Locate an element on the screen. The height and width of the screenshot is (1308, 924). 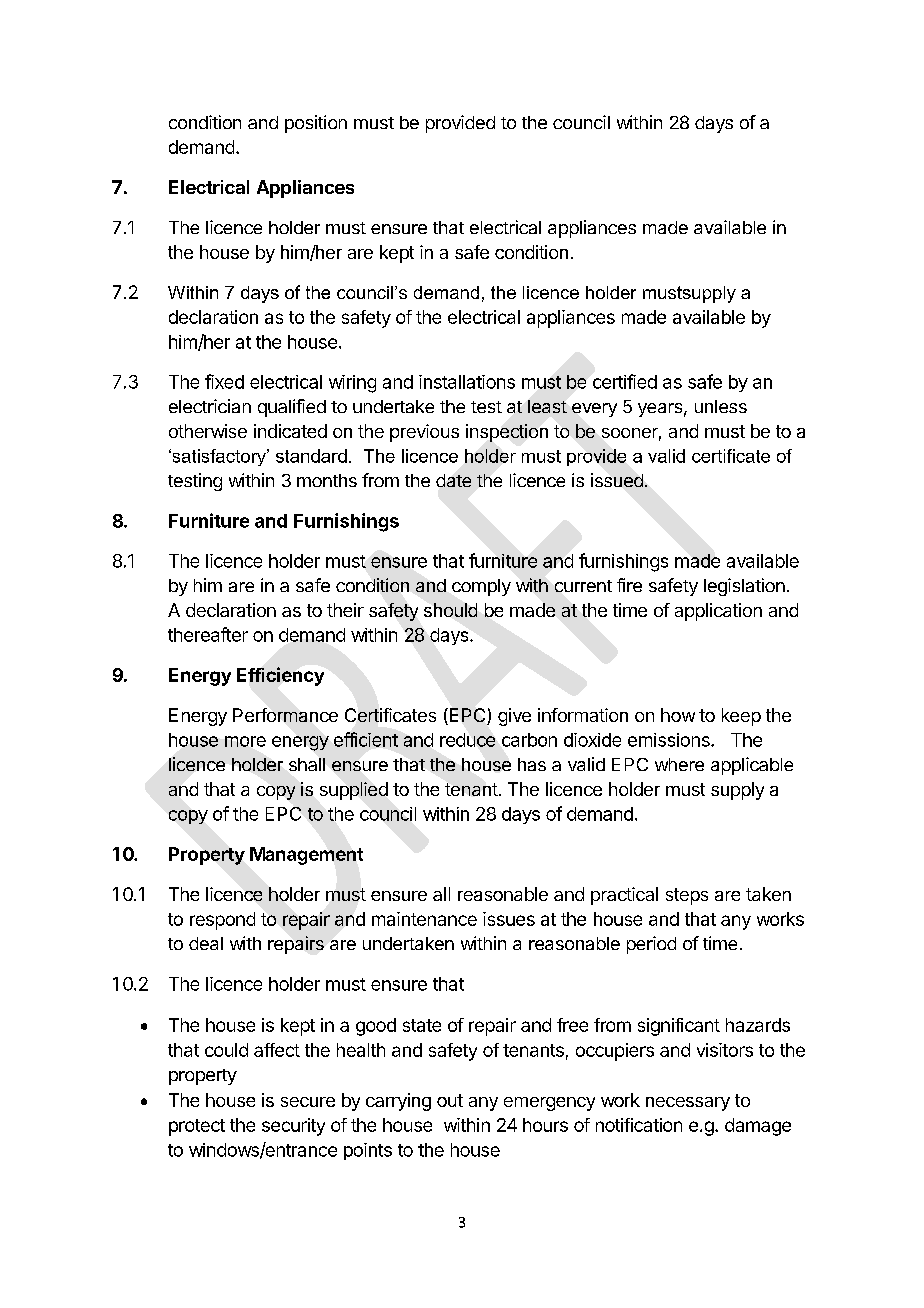
should is located at coordinates (450, 610).
